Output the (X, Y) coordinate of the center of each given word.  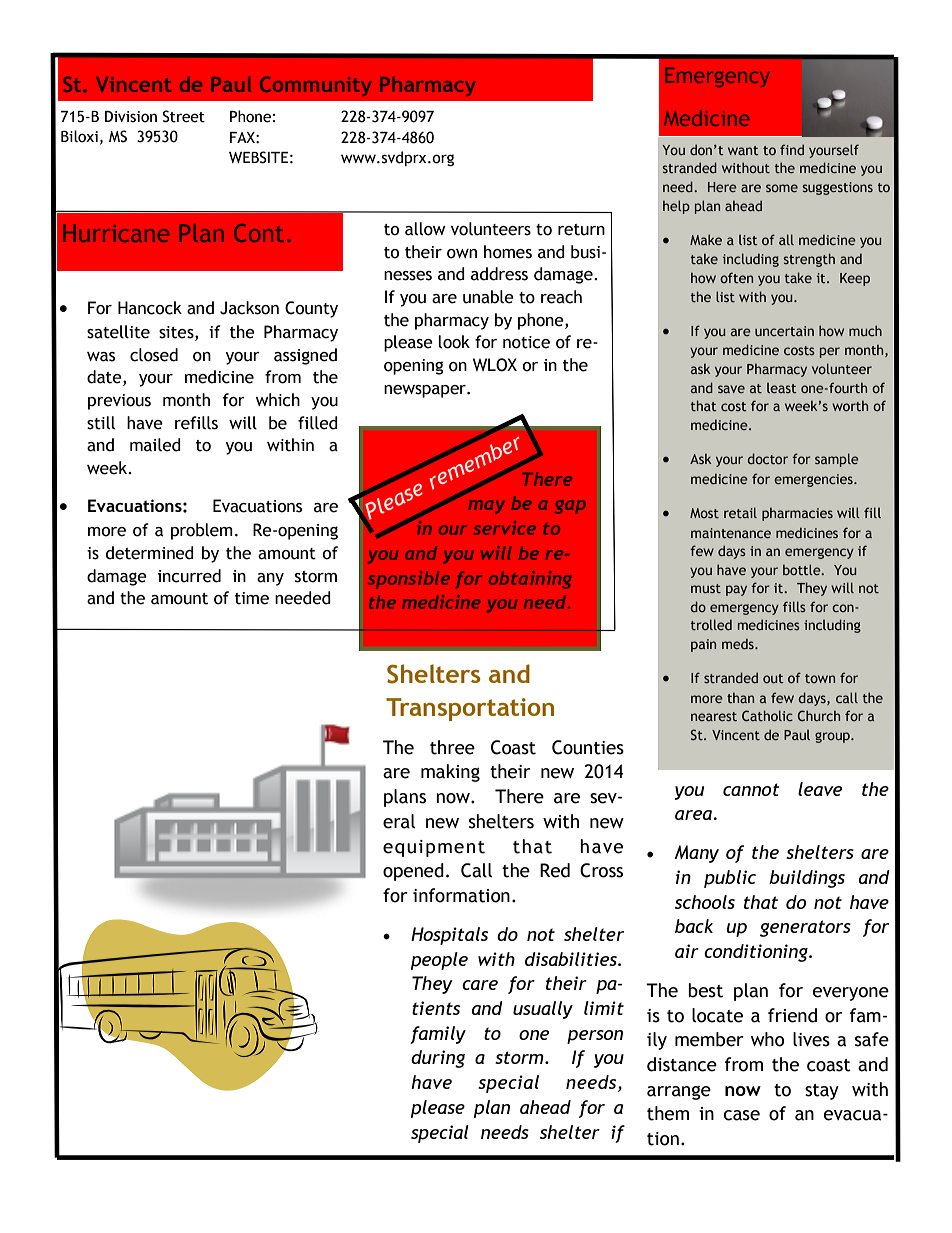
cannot (751, 789)
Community (316, 86)
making (450, 773)
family (438, 1035)
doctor (767, 458)
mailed (155, 445)
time (252, 598)
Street (184, 116)
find (792, 149)
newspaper (426, 391)
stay (822, 1092)
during (438, 1059)
